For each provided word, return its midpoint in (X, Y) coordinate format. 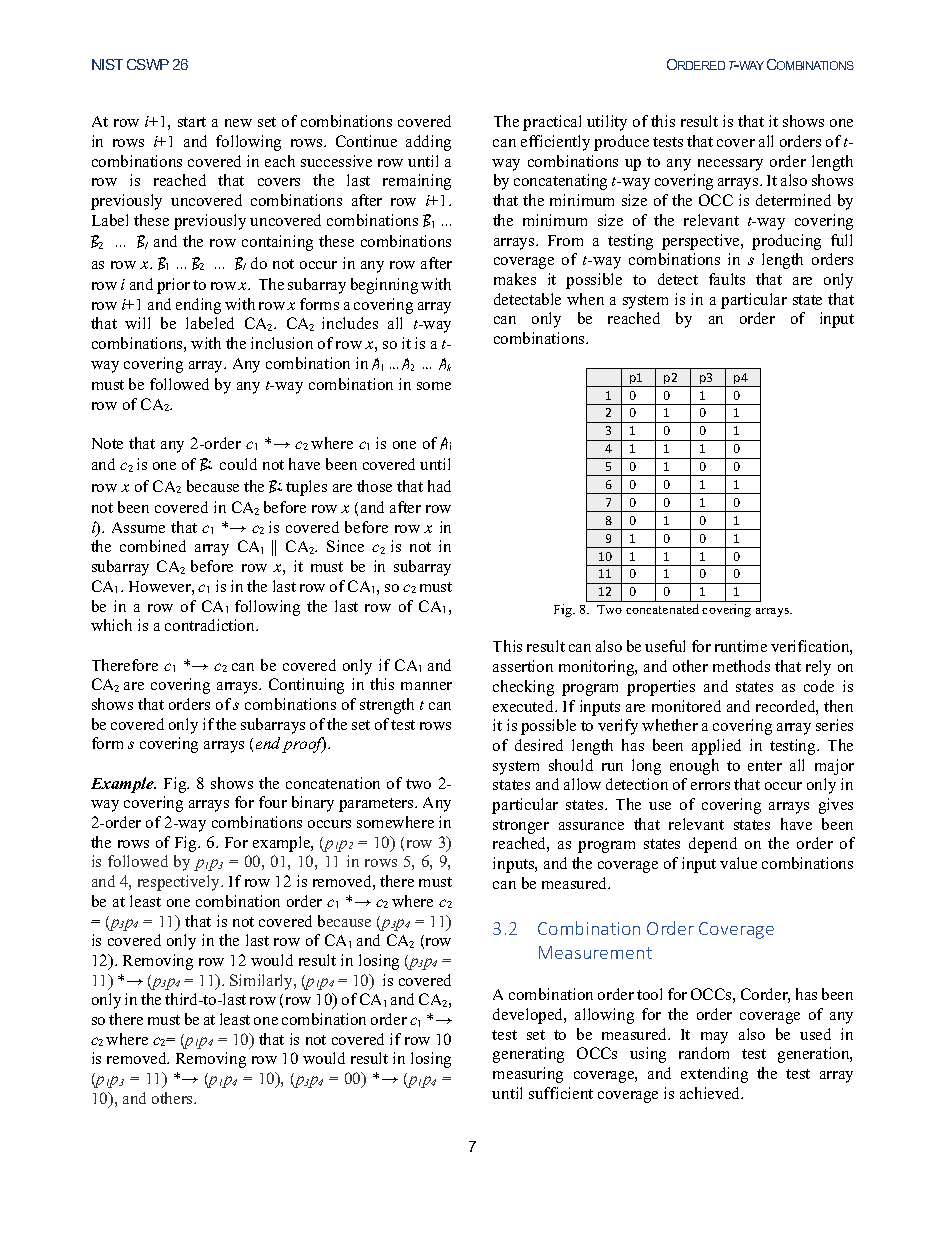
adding (428, 143)
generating (528, 1055)
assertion (523, 666)
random (704, 1053)
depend (713, 845)
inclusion (282, 343)
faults (727, 279)
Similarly (262, 982)
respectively (180, 883)
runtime (741, 646)
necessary (730, 165)
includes (350, 323)
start (192, 122)
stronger (521, 827)
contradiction (211, 625)
